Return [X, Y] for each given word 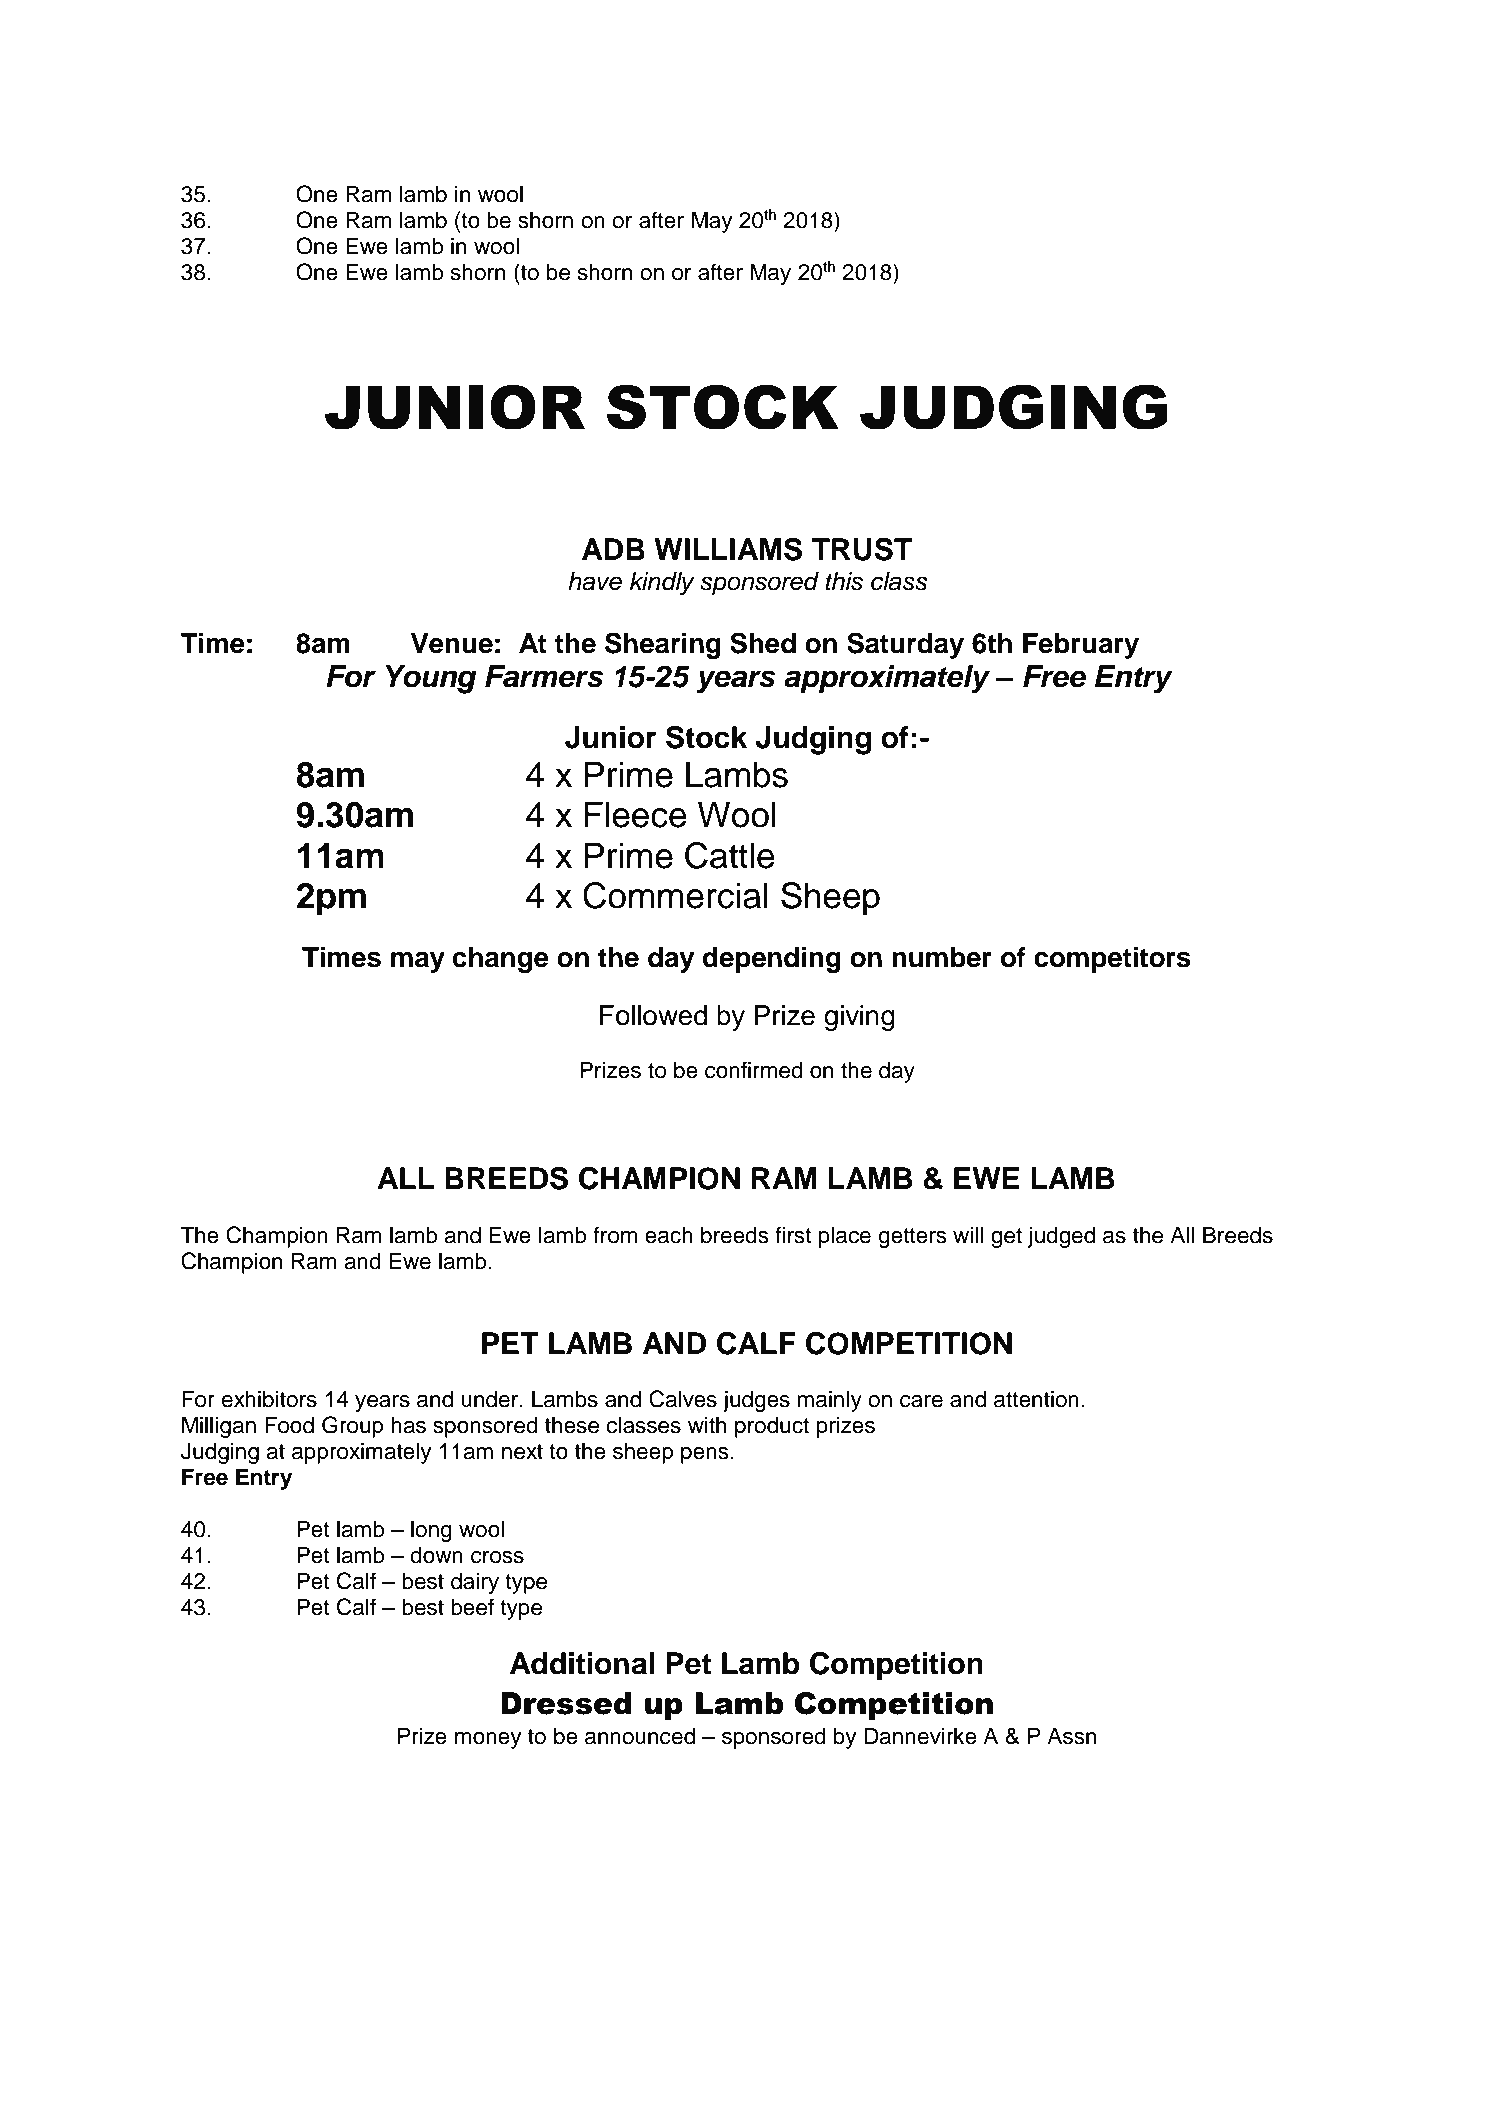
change [501, 960]
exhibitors [269, 1399]
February [1081, 646]
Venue [452, 643]
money [488, 1740]
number [942, 957]
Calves [683, 1399]
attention [1036, 1399]
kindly [662, 584]
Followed [653, 1015]
